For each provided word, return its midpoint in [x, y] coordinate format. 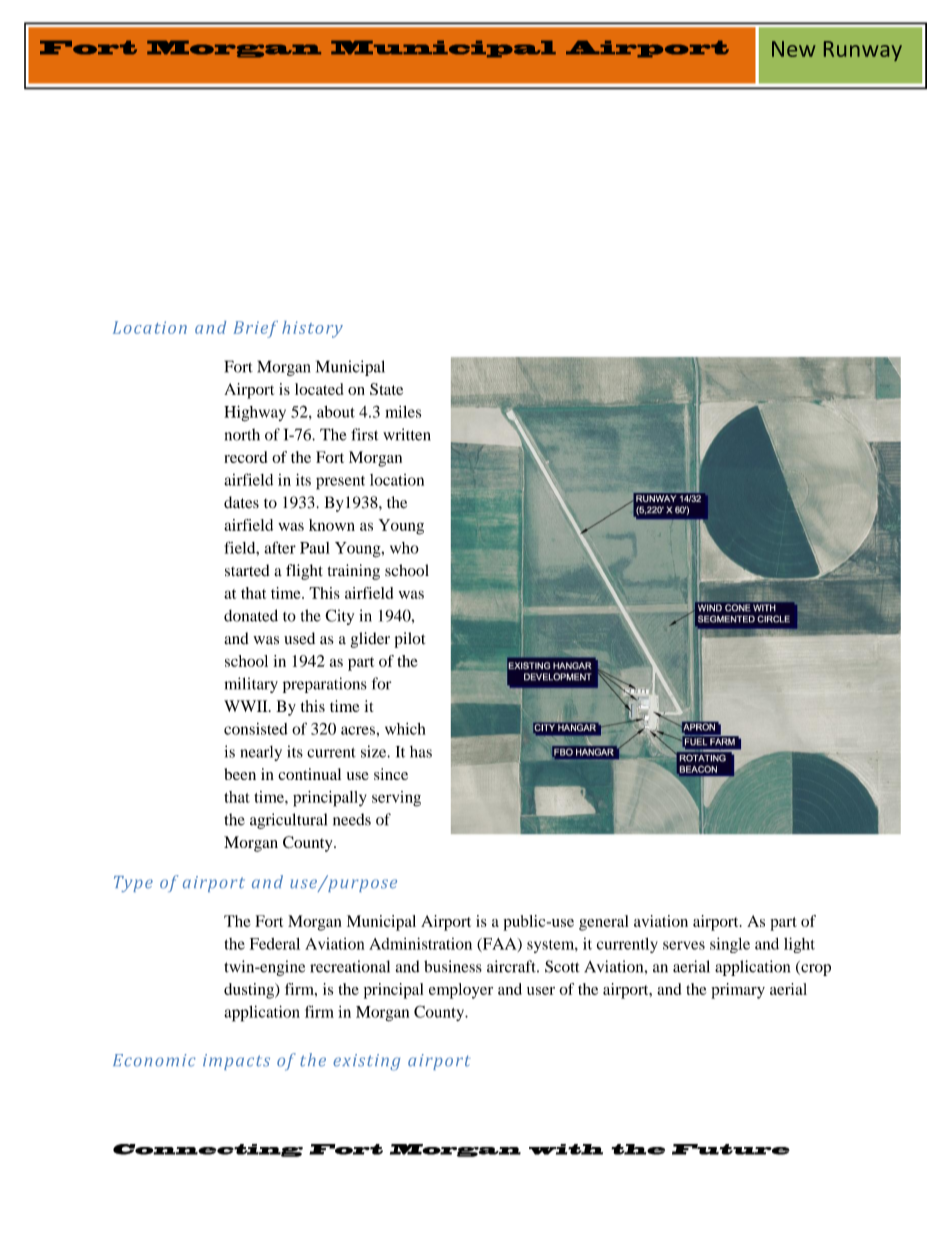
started [247, 570]
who [404, 548]
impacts [236, 1062]
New [794, 49]
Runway [863, 51]
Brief [255, 329]
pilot [410, 640]
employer [461, 991]
